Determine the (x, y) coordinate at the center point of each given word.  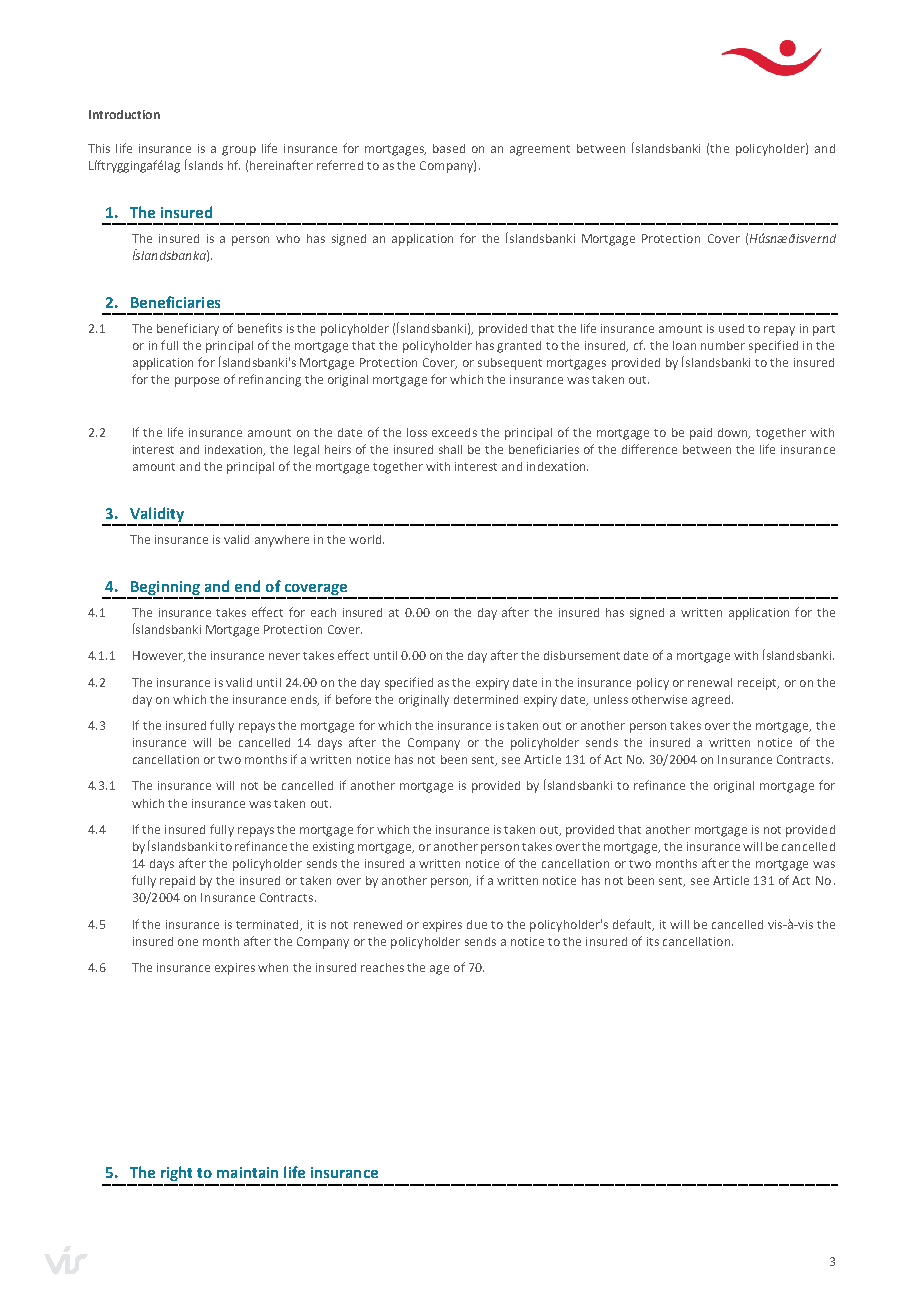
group (239, 151)
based (449, 148)
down (734, 433)
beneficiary (188, 329)
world (365, 539)
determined (486, 699)
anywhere (282, 541)
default (633, 925)
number (723, 345)
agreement (540, 150)
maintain (247, 1172)
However (159, 656)
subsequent (510, 364)
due (477, 924)
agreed (711, 701)
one (188, 942)
